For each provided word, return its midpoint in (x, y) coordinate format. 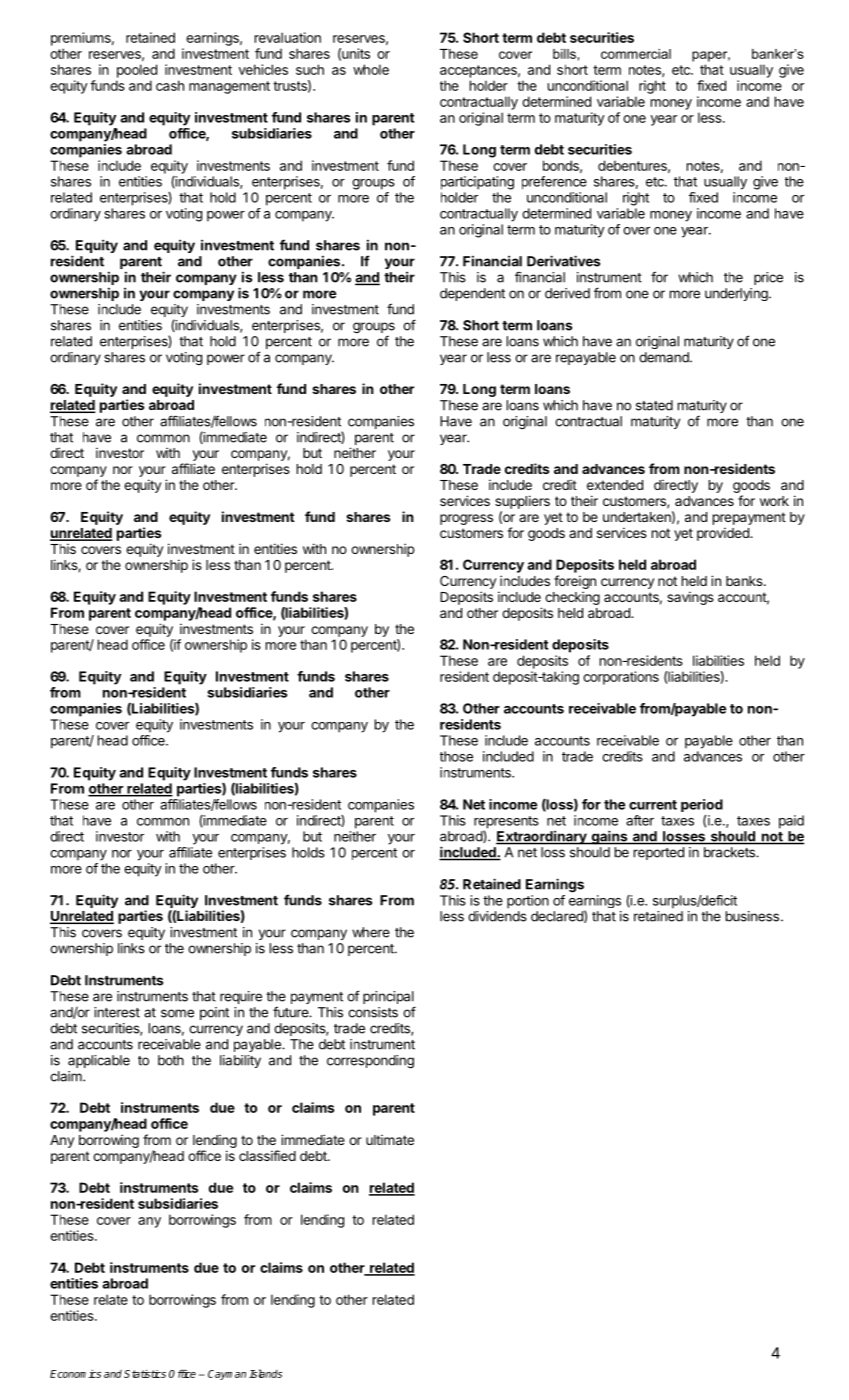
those (456, 756)
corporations (621, 678)
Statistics (145, 1374)
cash (170, 85)
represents (506, 823)
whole (371, 69)
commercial (636, 54)
